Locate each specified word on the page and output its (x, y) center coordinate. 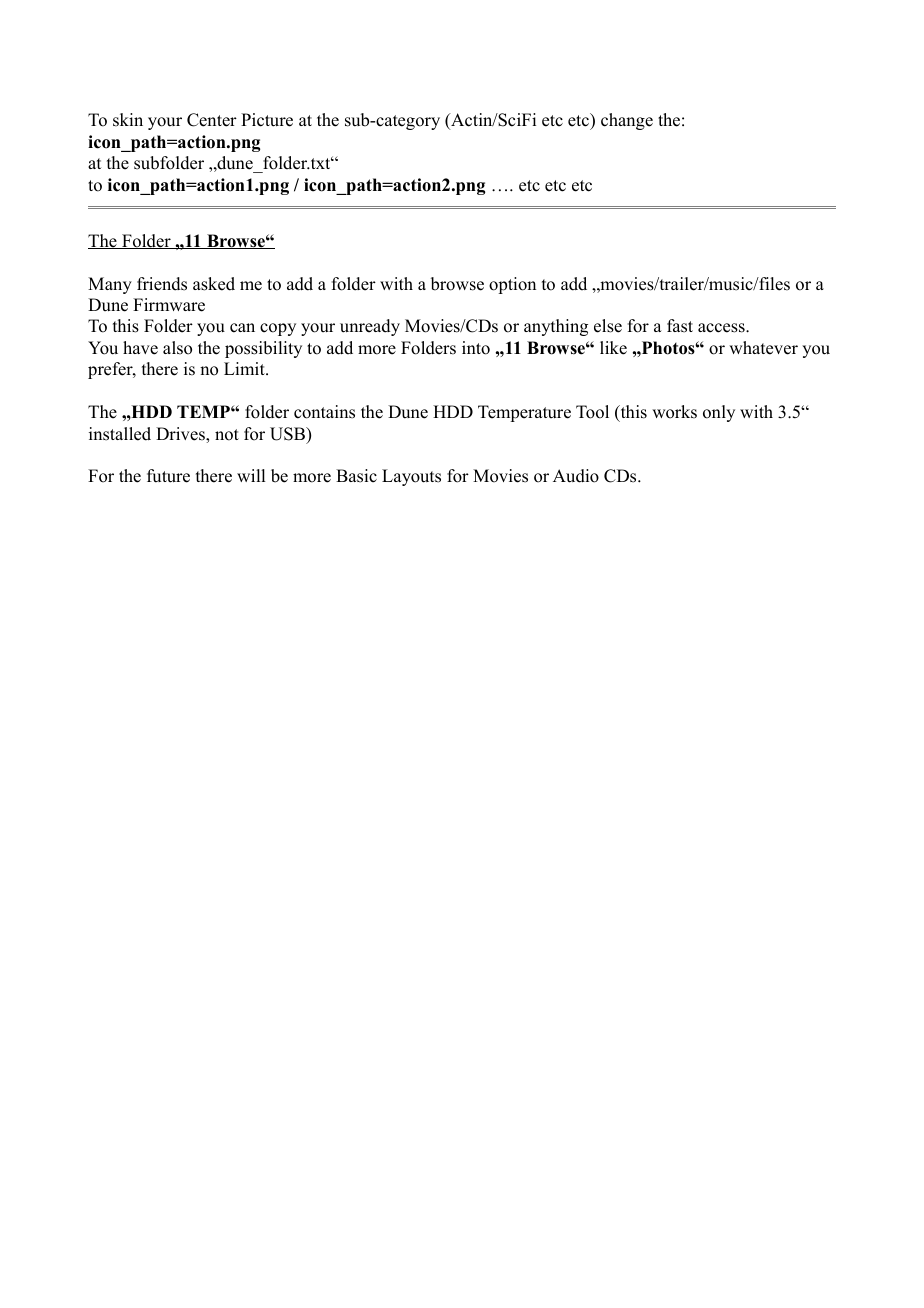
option (512, 285)
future (168, 476)
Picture (267, 120)
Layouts (411, 477)
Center (212, 120)
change (627, 121)
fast (680, 326)
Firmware (169, 305)
